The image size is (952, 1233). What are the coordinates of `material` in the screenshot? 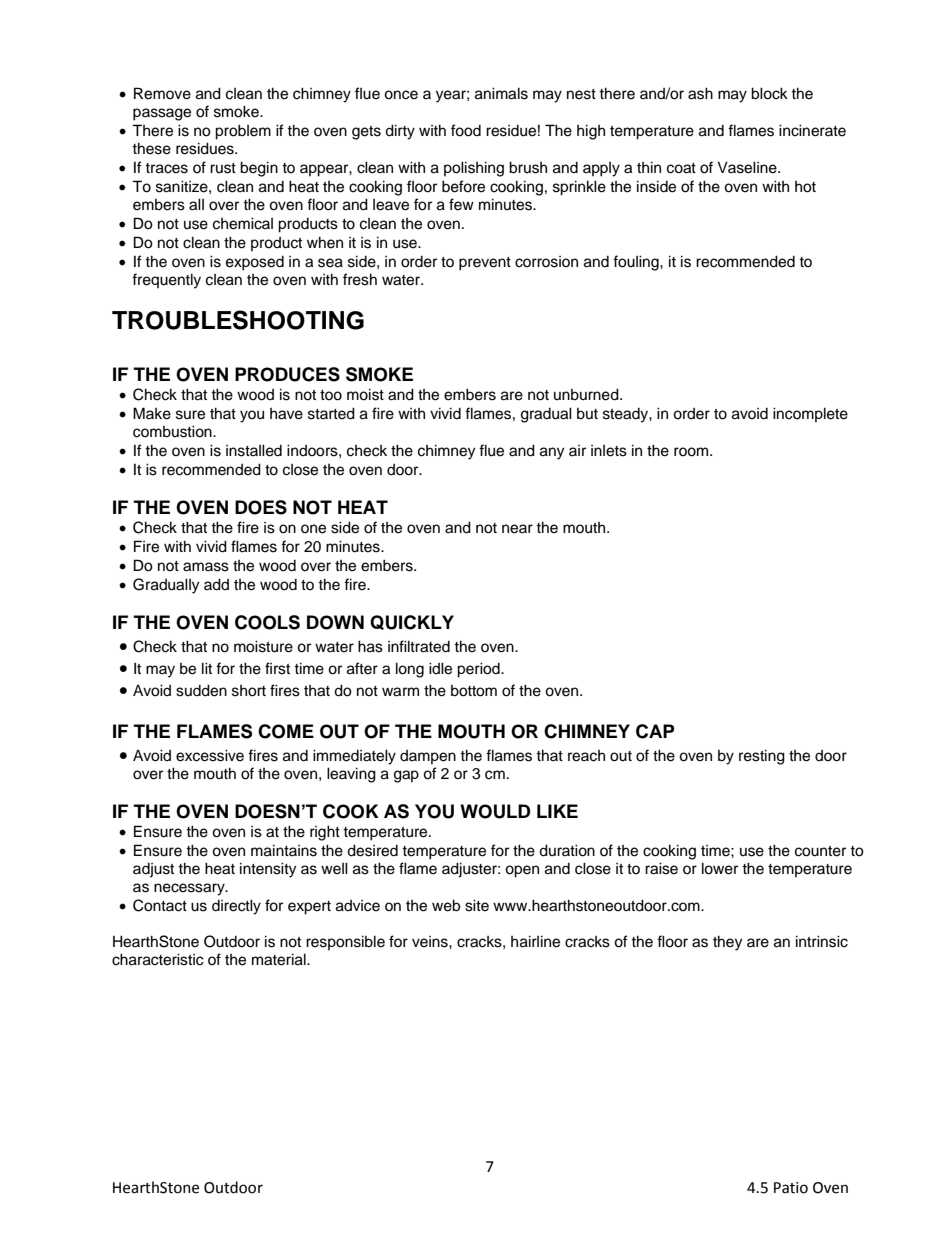 It's located at (280, 959).
